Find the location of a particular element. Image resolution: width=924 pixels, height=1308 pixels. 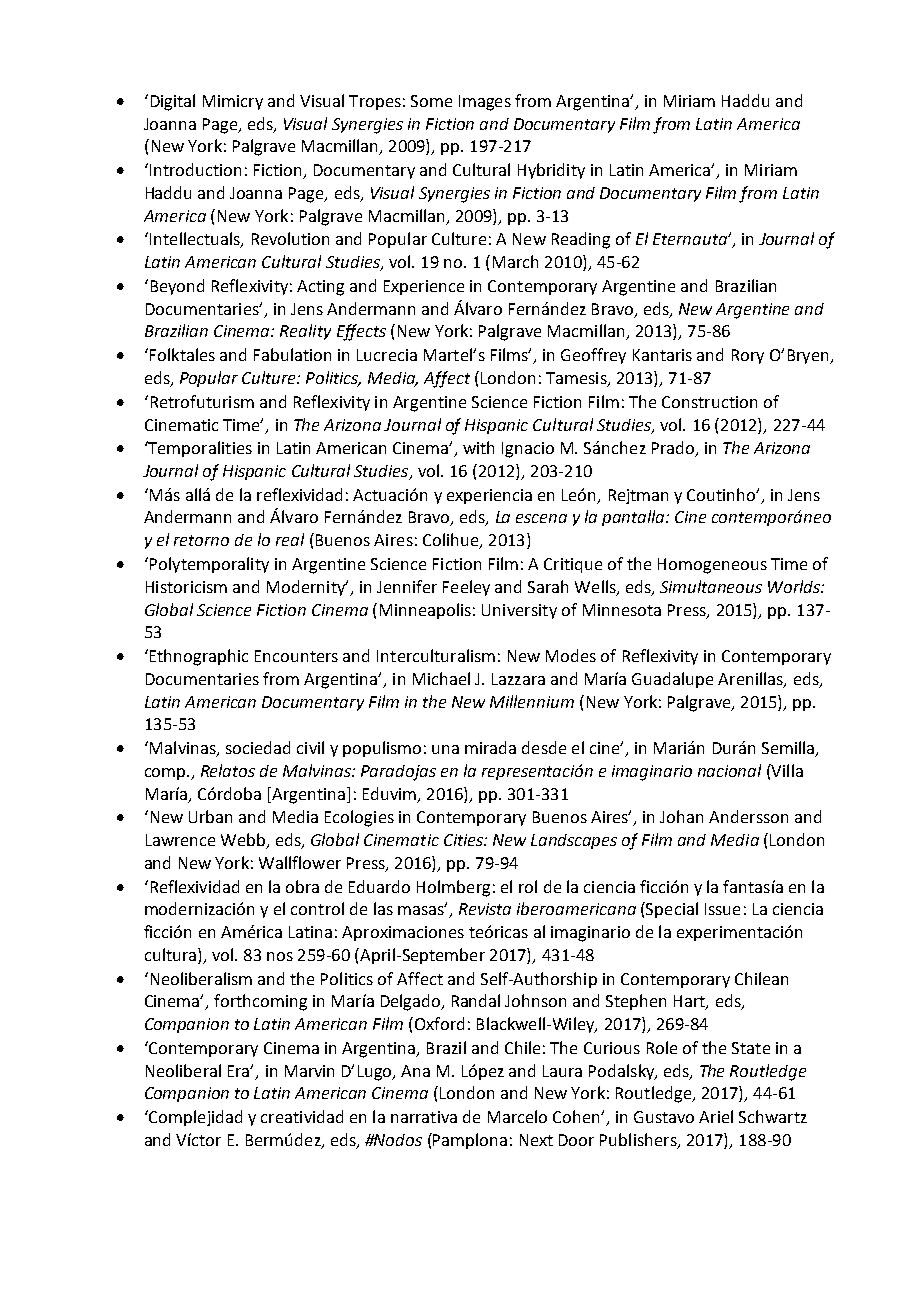

Marvin is located at coordinates (309, 1071).
